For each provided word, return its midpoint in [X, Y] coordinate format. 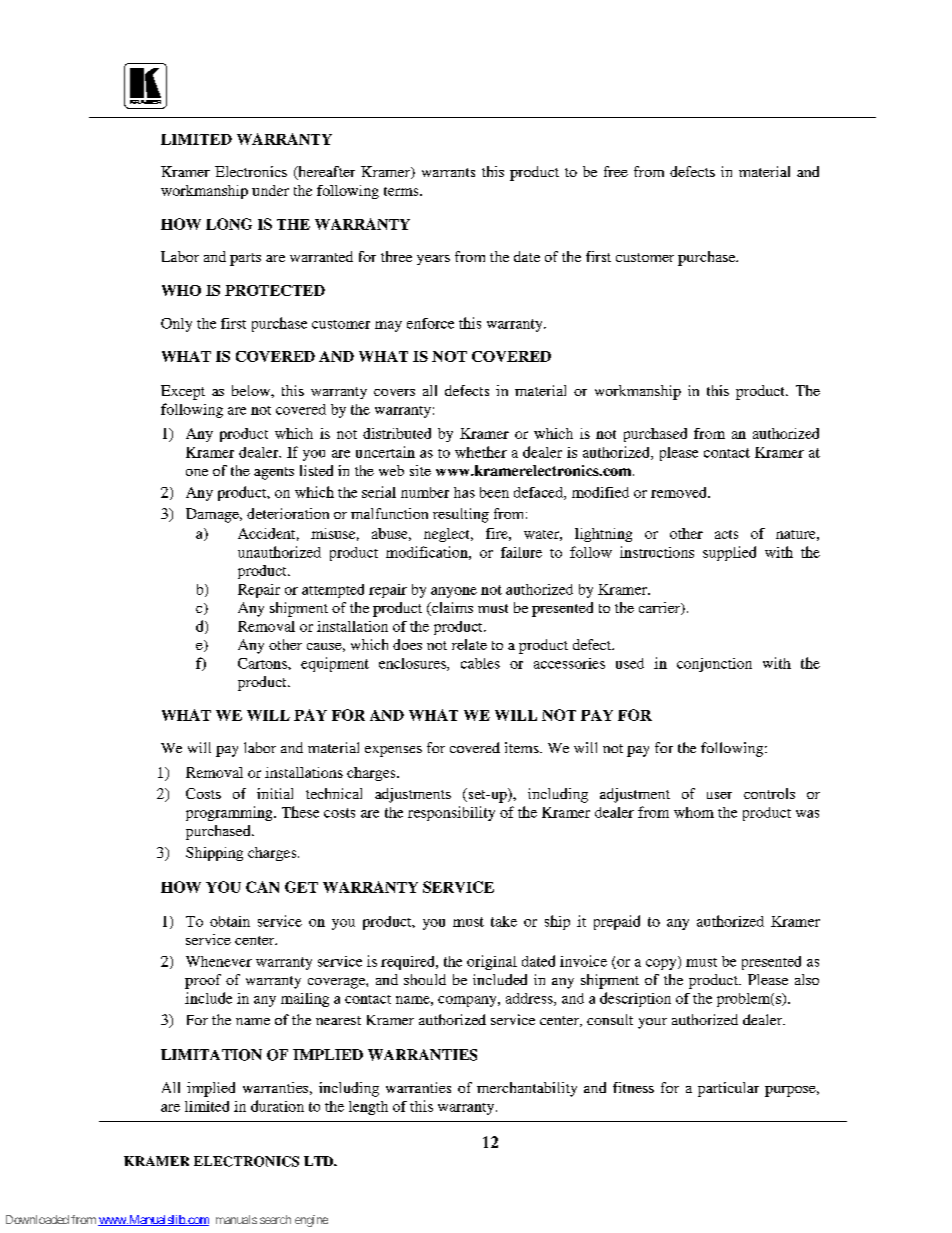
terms [402, 191]
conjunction [714, 665]
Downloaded [37, 1219]
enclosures [413, 664]
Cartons [263, 663]
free [616, 171]
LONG [229, 224]
